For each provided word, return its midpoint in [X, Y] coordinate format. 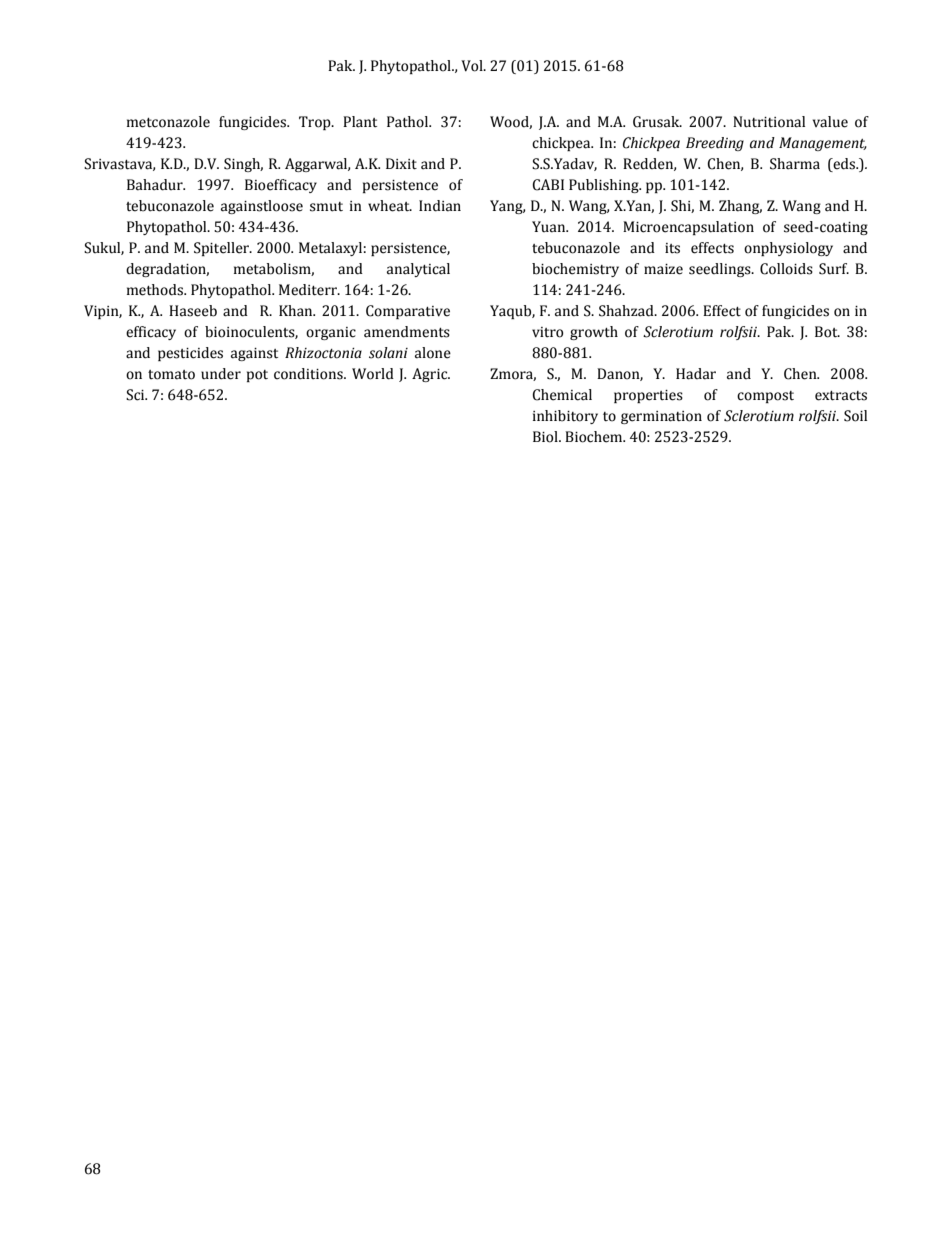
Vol [473, 66]
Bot [827, 332]
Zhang [740, 207]
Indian [440, 206]
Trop [316, 123]
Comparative [408, 312]
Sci [136, 395]
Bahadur [156, 185]
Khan [297, 311]
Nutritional [769, 122]
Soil [855, 416]
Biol [546, 437]
